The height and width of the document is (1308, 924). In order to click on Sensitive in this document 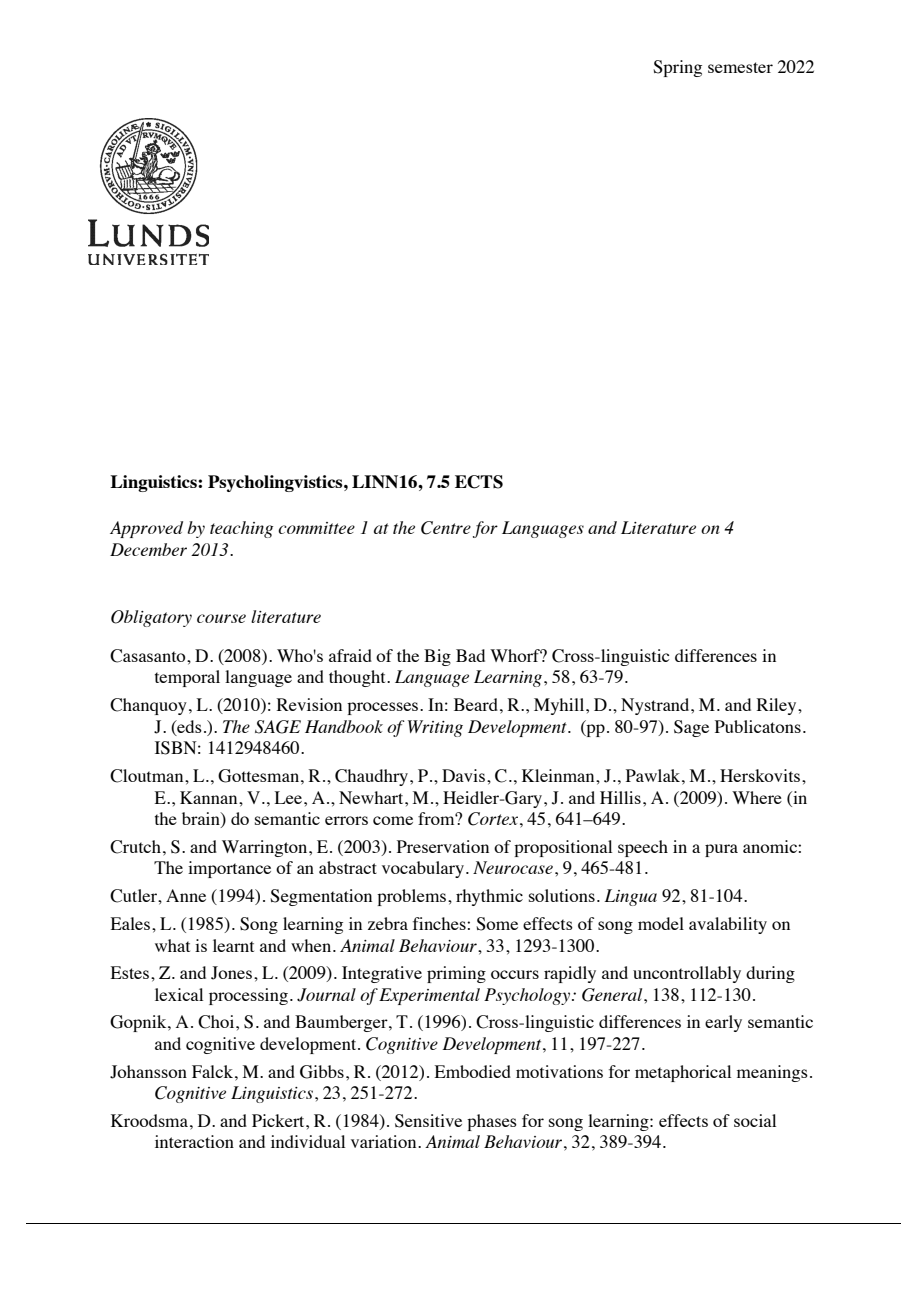, I will do `click(428, 1121)`.
